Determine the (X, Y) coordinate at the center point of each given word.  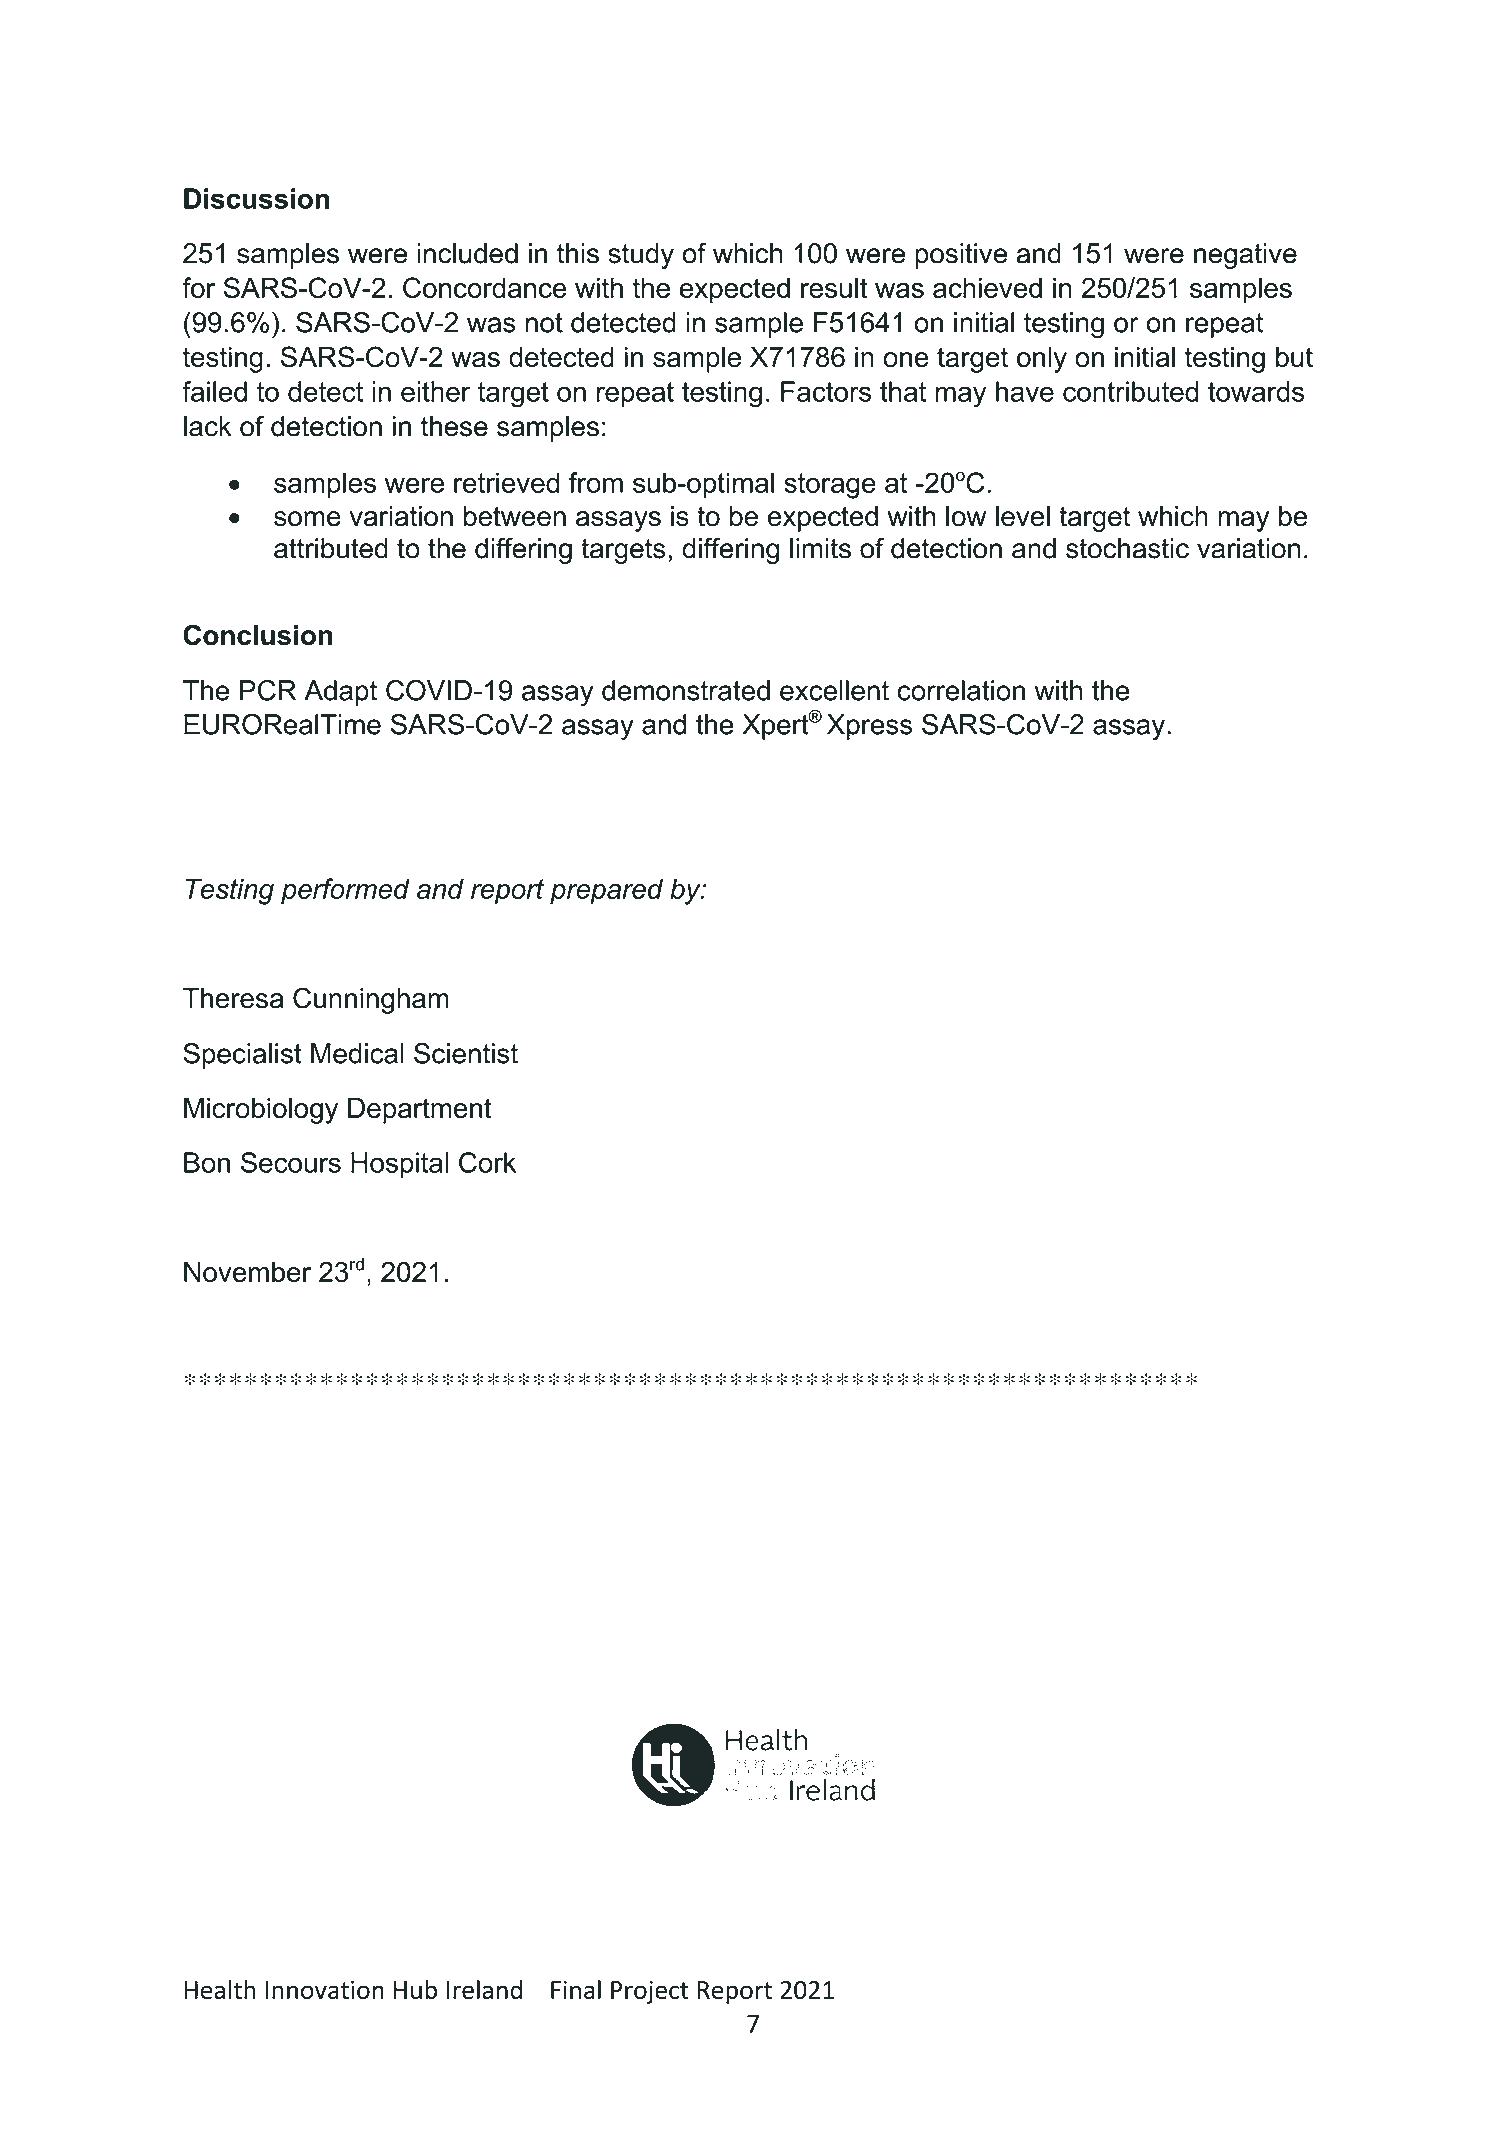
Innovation (324, 1989)
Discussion (256, 198)
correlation (961, 690)
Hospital (399, 1165)
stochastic (1127, 548)
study (641, 256)
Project (650, 1992)
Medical (357, 1053)
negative (1245, 256)
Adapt (340, 693)
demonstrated (686, 690)
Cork (487, 1162)
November (247, 1272)
